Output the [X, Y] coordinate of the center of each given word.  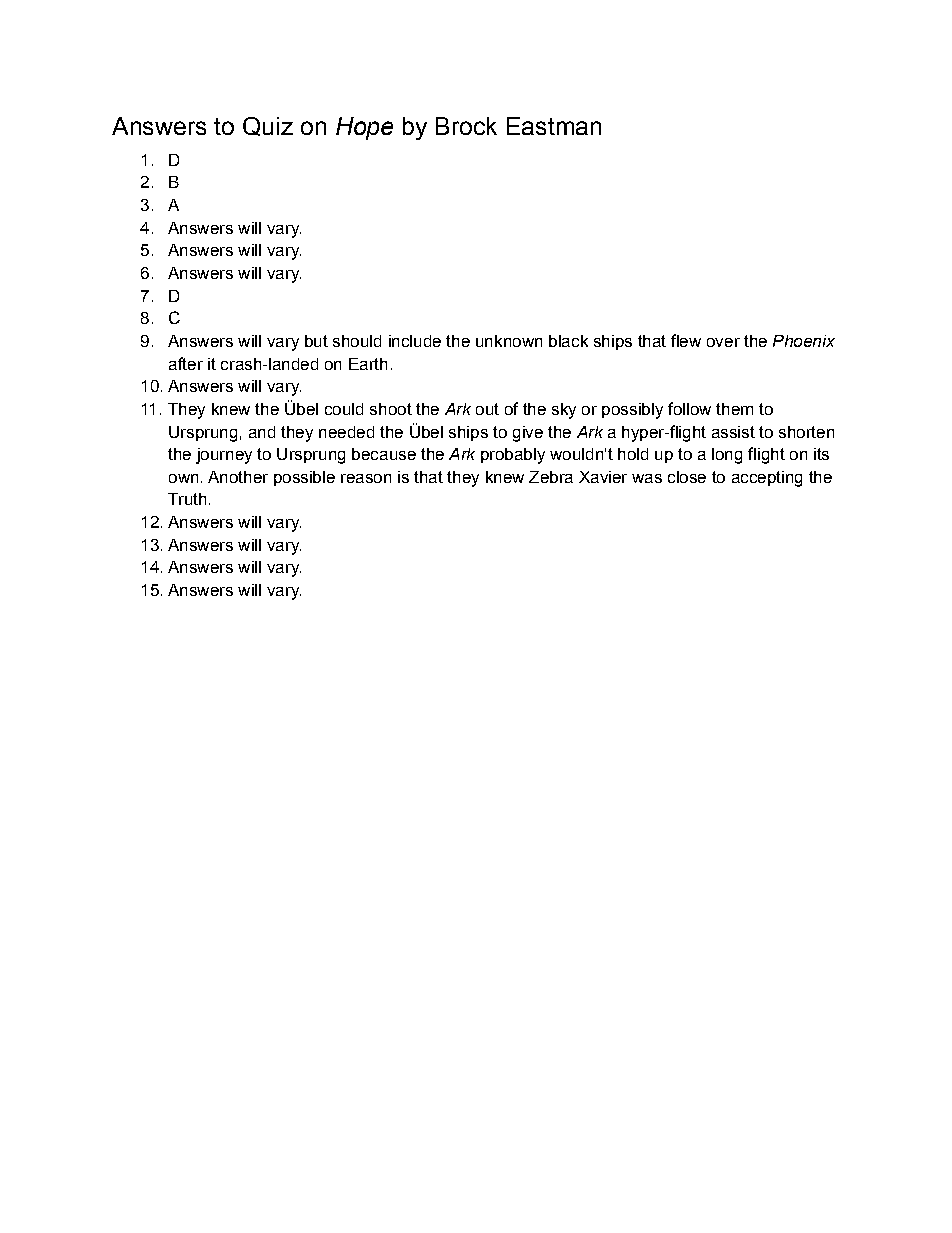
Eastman [554, 126]
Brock [466, 126]
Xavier [603, 477]
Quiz [268, 126]
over [723, 342]
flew [686, 340]
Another [238, 477]
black [568, 341]
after [186, 363]
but [316, 341]
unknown [509, 341]
